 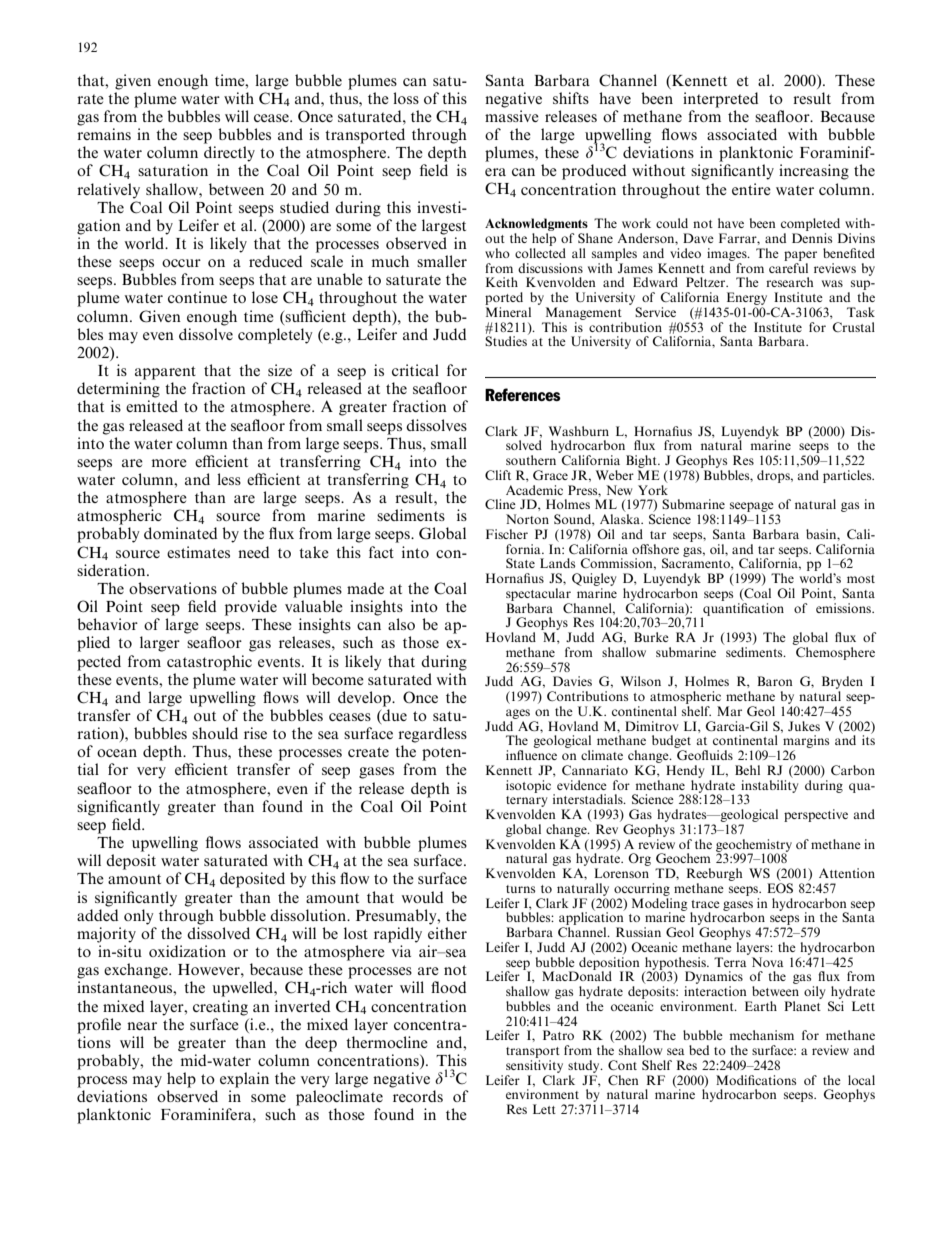 What do you see at coordinates (721, 100) in the screenshot?
I see `interpreted` at bounding box center [721, 100].
